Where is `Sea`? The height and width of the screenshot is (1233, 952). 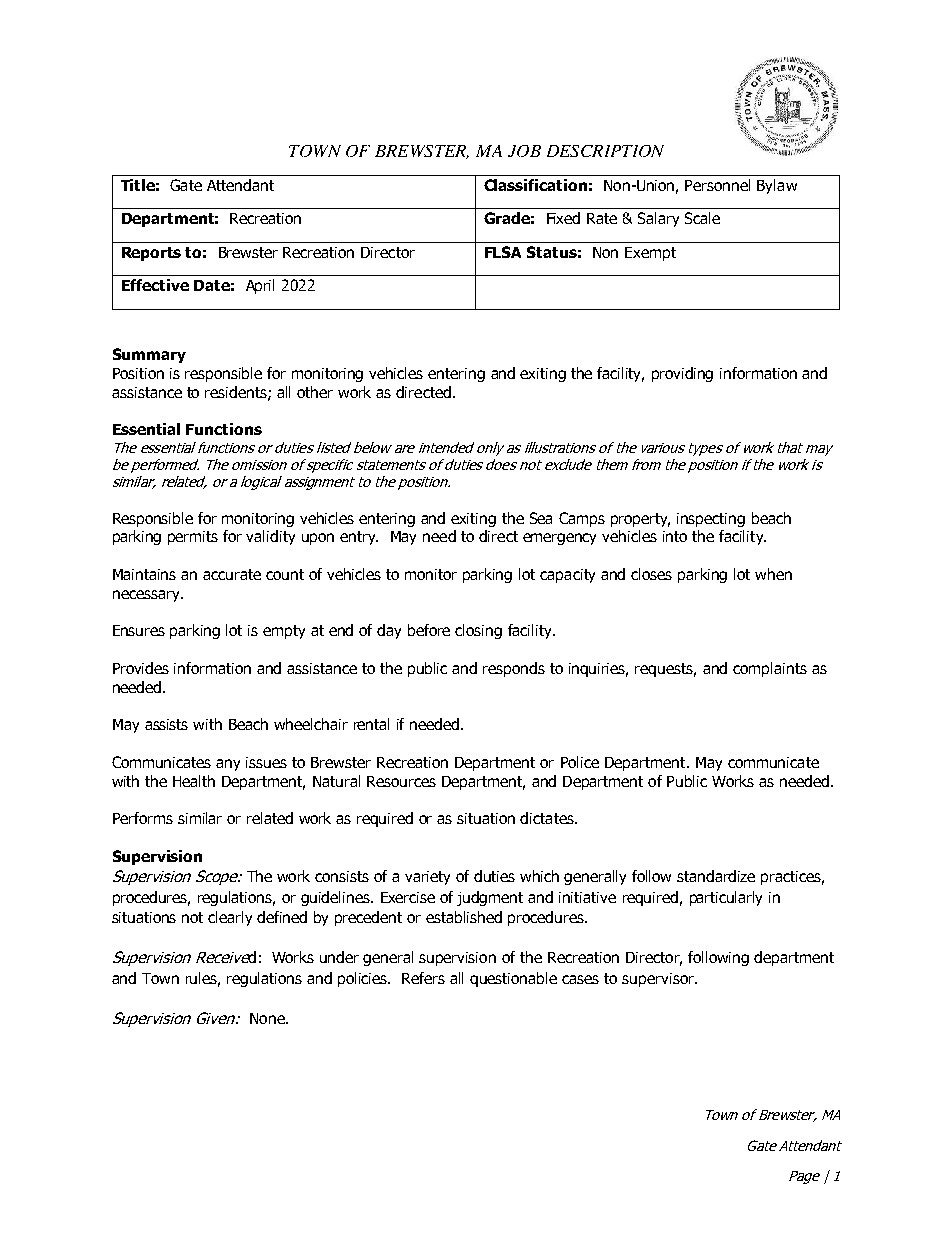 Sea is located at coordinates (541, 518).
